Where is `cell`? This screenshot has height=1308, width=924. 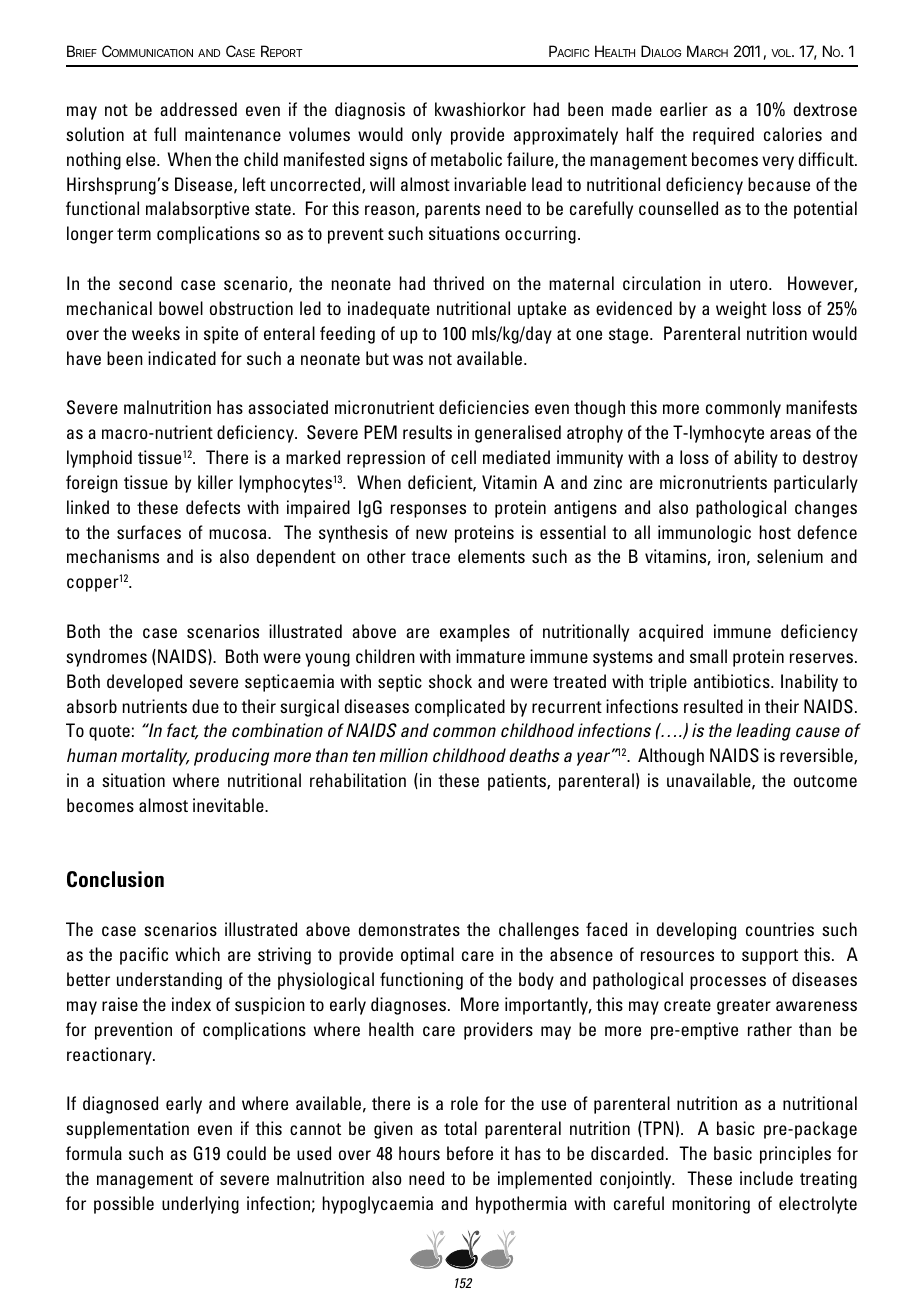
cell is located at coordinates (463, 457).
